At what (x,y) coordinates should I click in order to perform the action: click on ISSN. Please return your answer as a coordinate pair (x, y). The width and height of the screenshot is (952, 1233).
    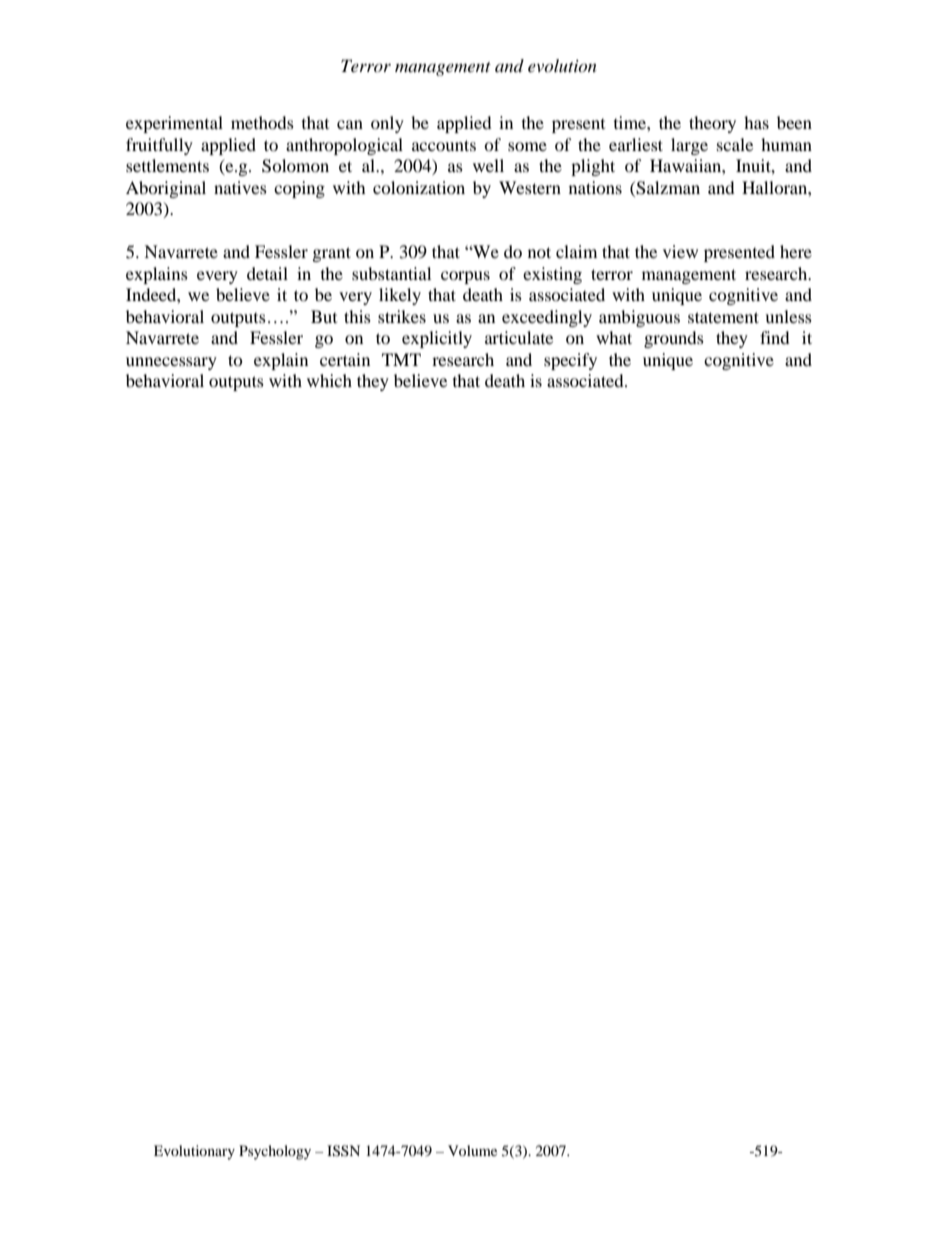
    Looking at the image, I should click on (343, 1151).
